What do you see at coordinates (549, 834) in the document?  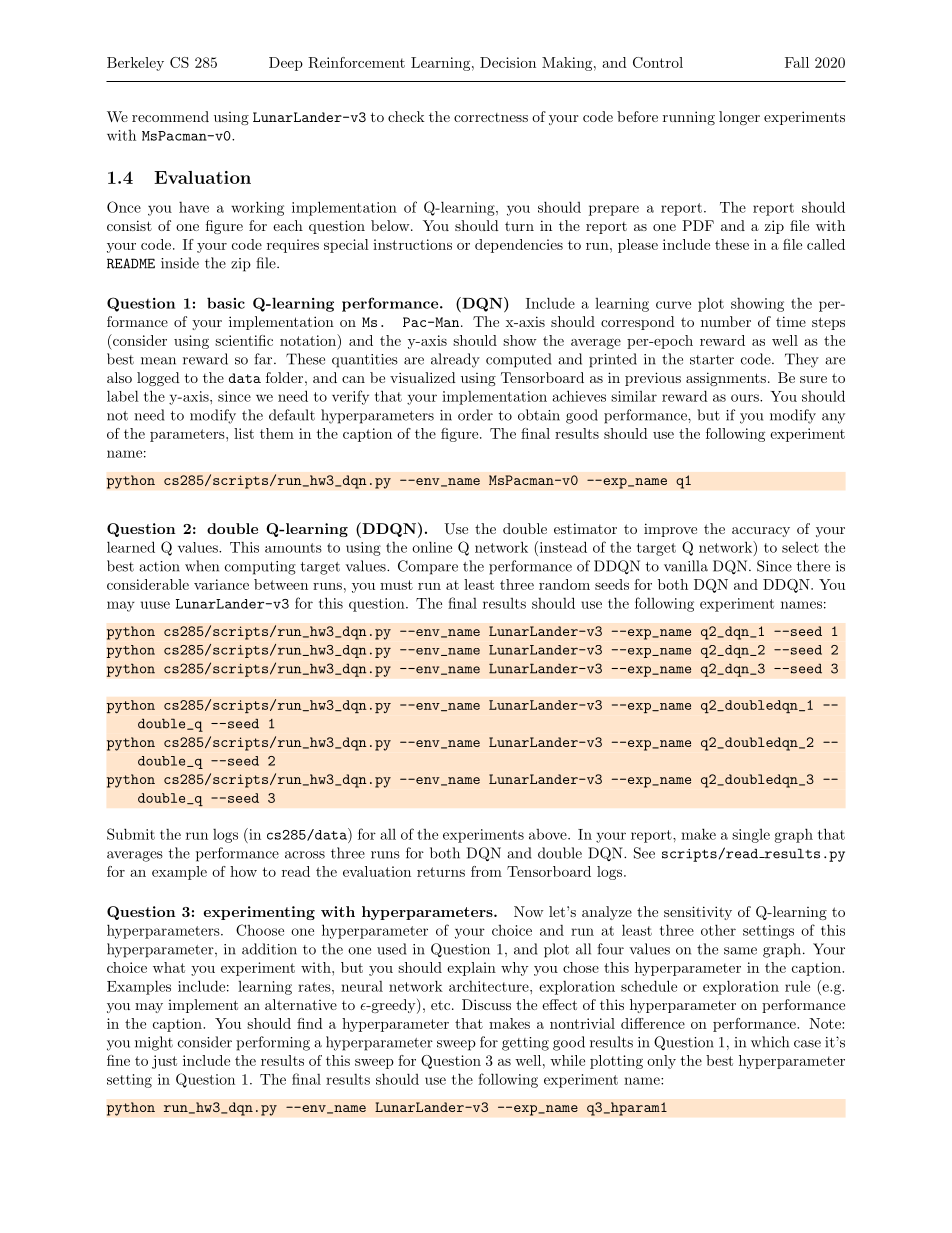 I see `above` at bounding box center [549, 834].
